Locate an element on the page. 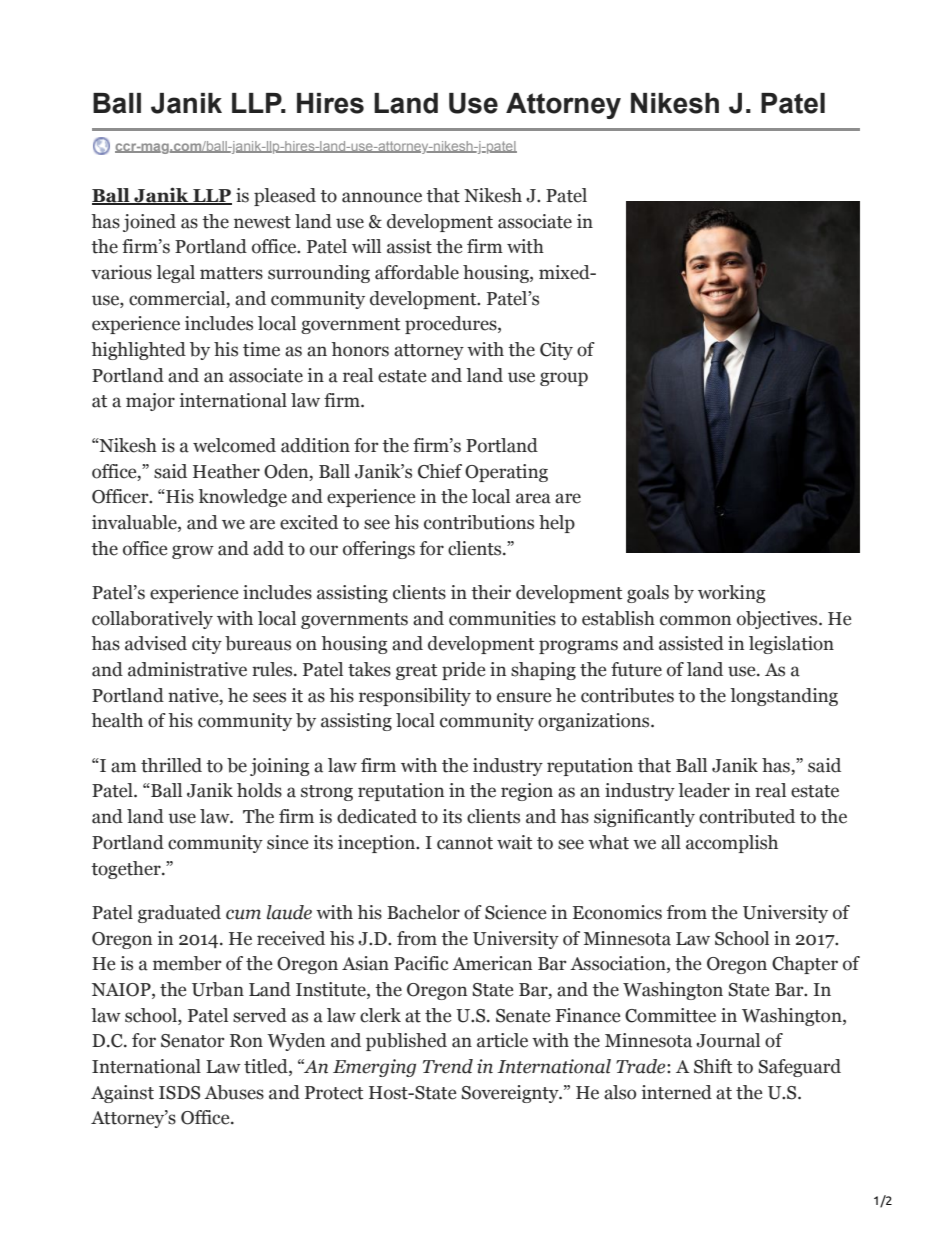  Trend is located at coordinates (448, 1066).
